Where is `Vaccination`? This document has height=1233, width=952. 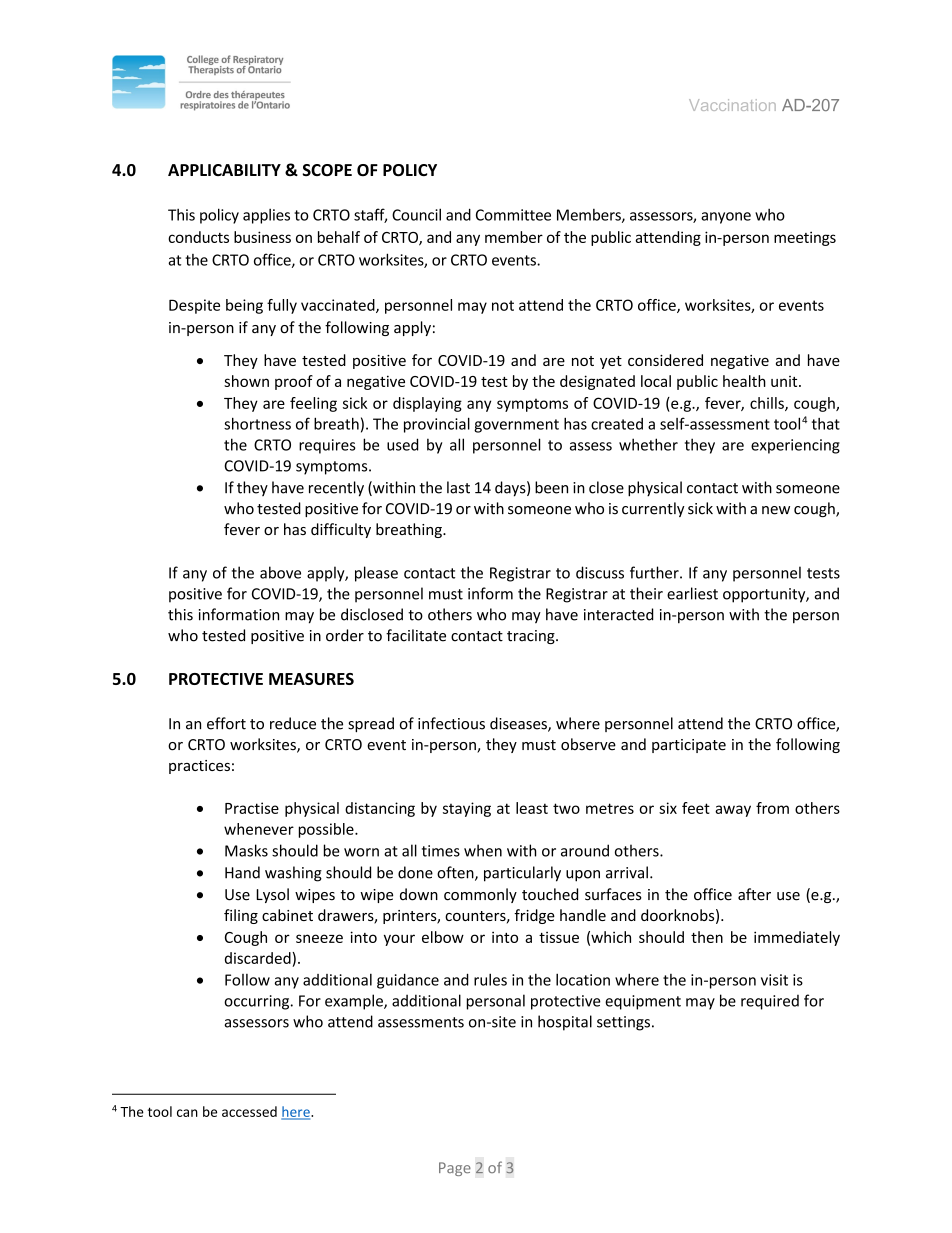 Vaccination is located at coordinates (732, 105).
